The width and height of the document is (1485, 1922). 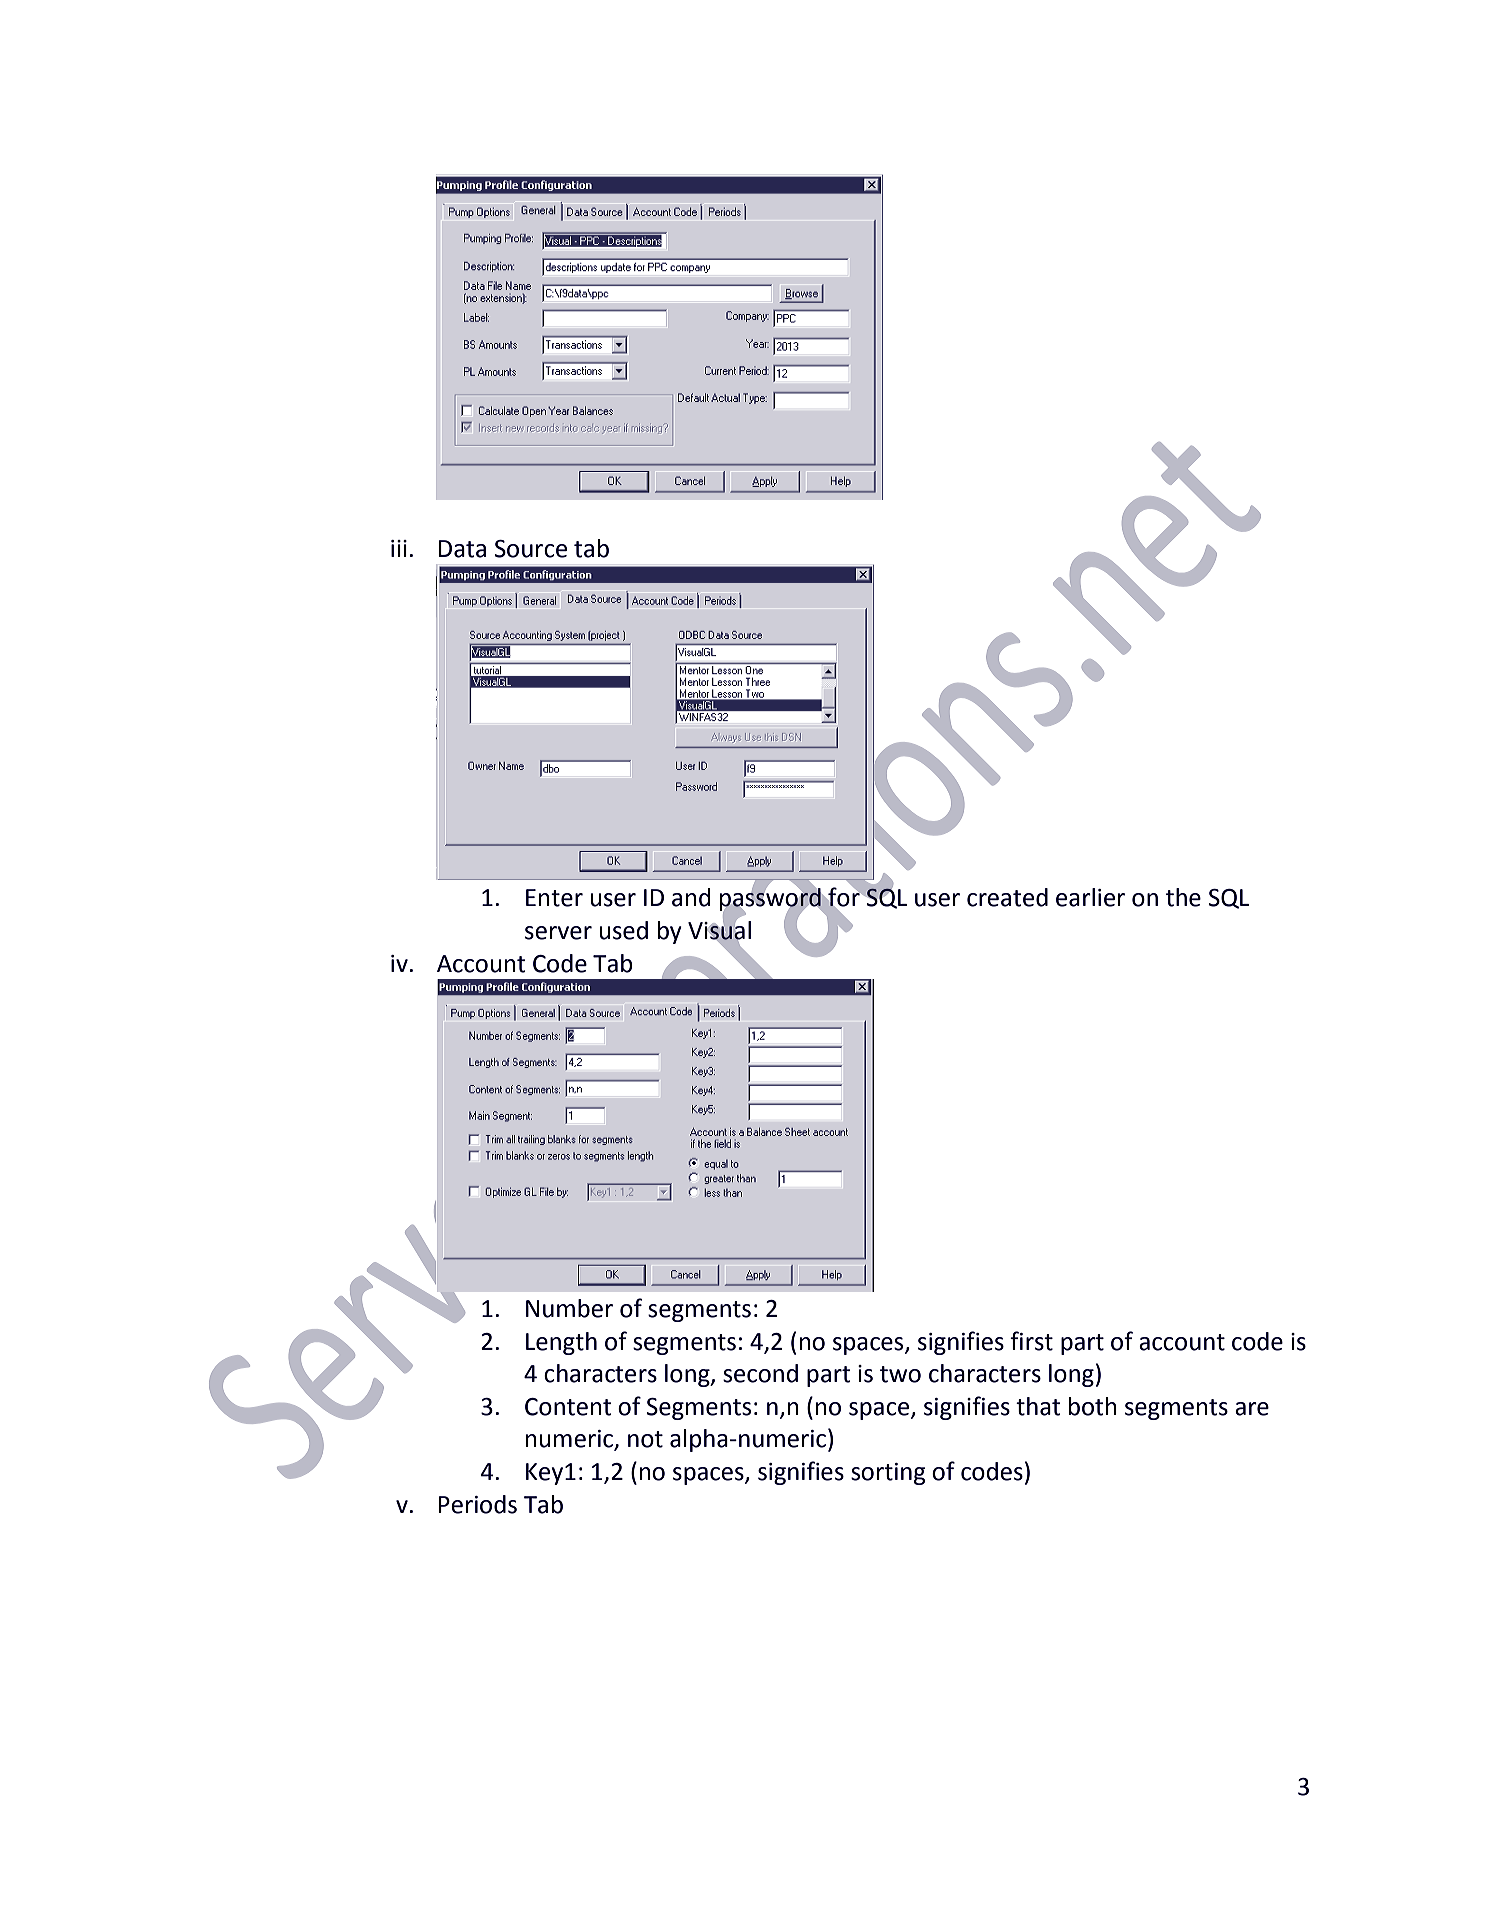 I want to click on Periods, so click(x=477, y=1504).
